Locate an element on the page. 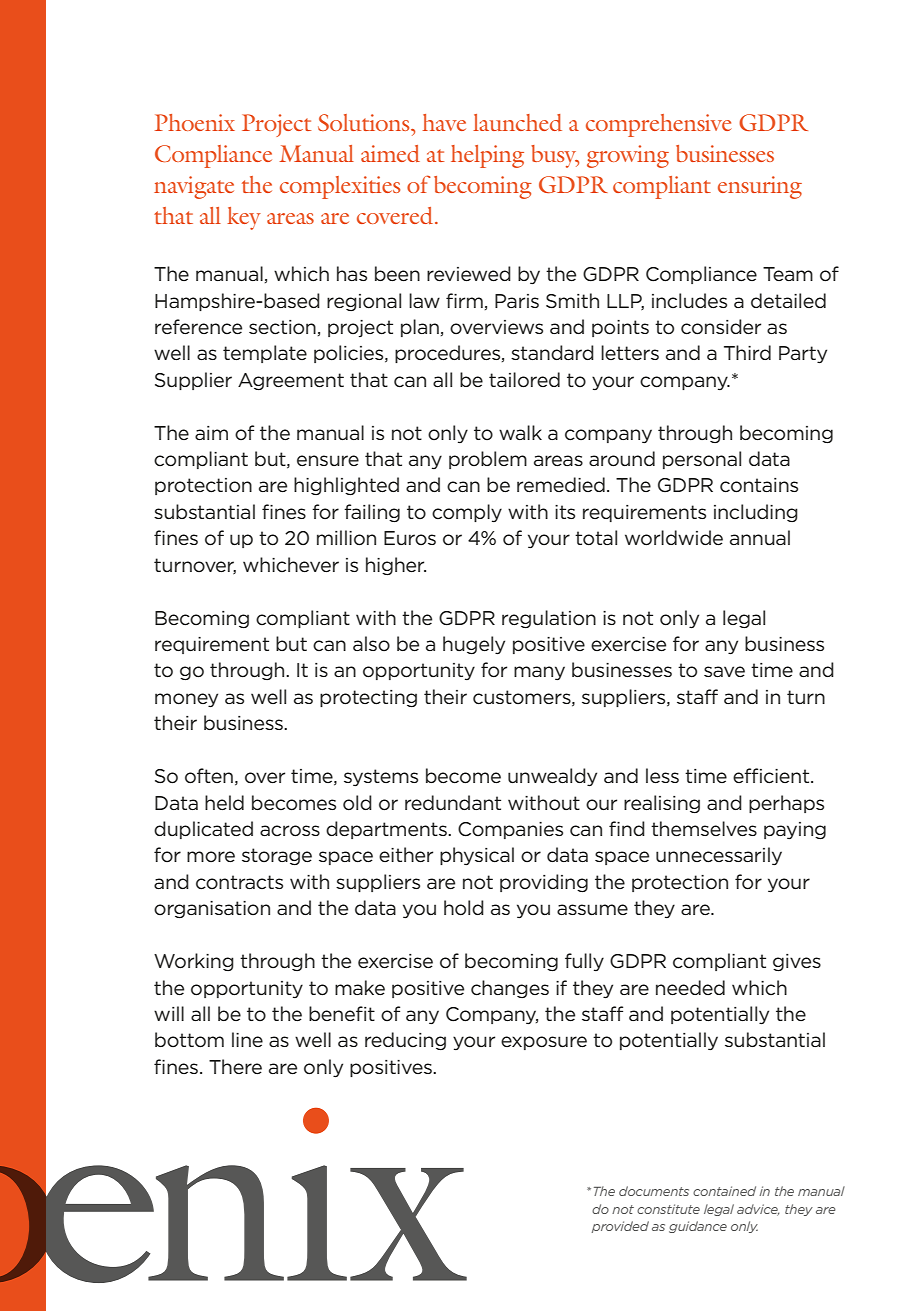 Image resolution: width=924 pixels, height=1311 pixels. helping is located at coordinates (487, 156).
